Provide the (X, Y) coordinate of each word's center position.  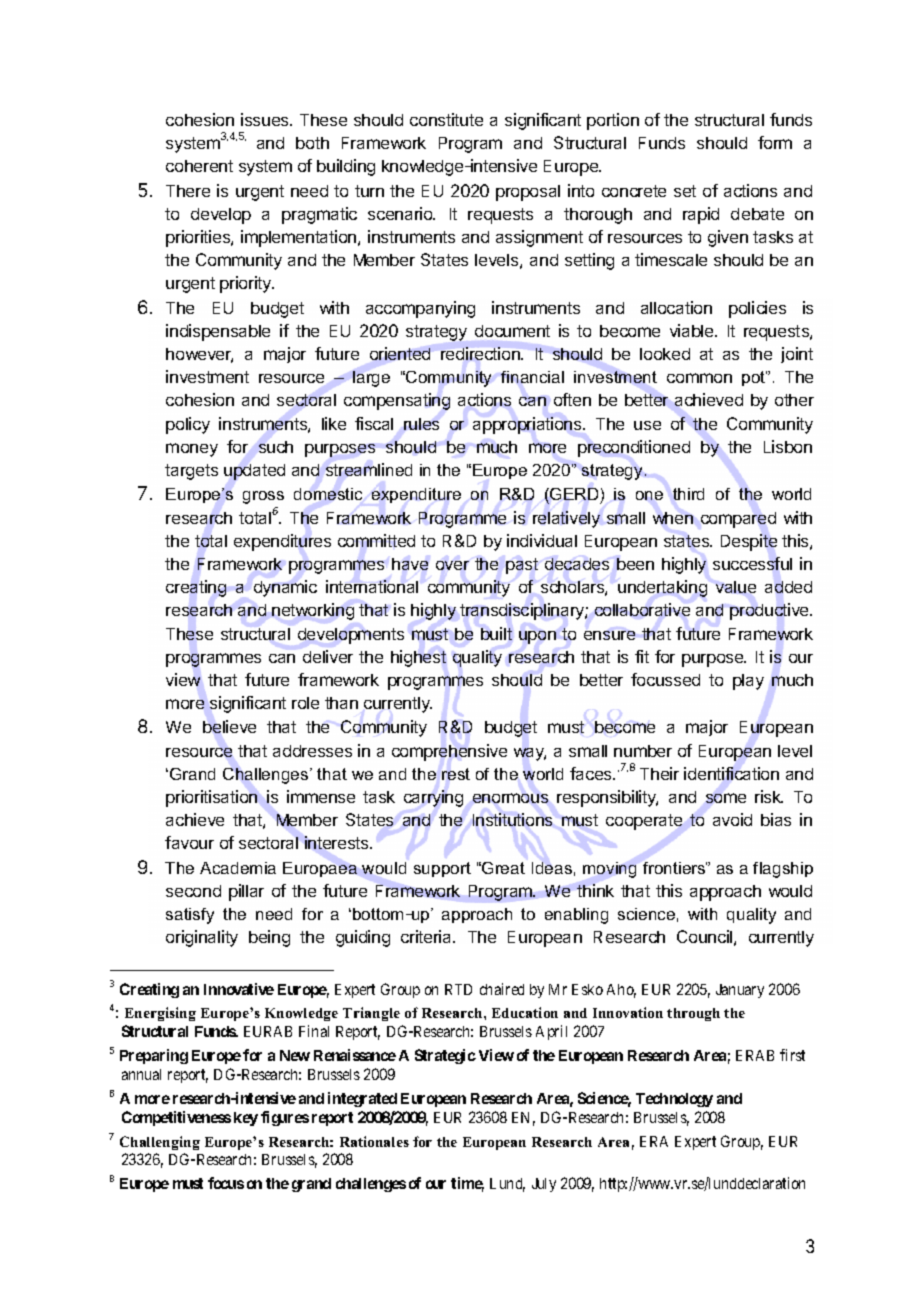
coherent (199, 166)
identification (731, 773)
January (740, 991)
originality (202, 938)
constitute (446, 119)
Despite (749, 542)
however (199, 355)
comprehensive (449, 752)
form (775, 142)
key (246, 1119)
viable (693, 330)
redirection (481, 353)
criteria (427, 936)
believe (229, 726)
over (452, 565)
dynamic (285, 588)
